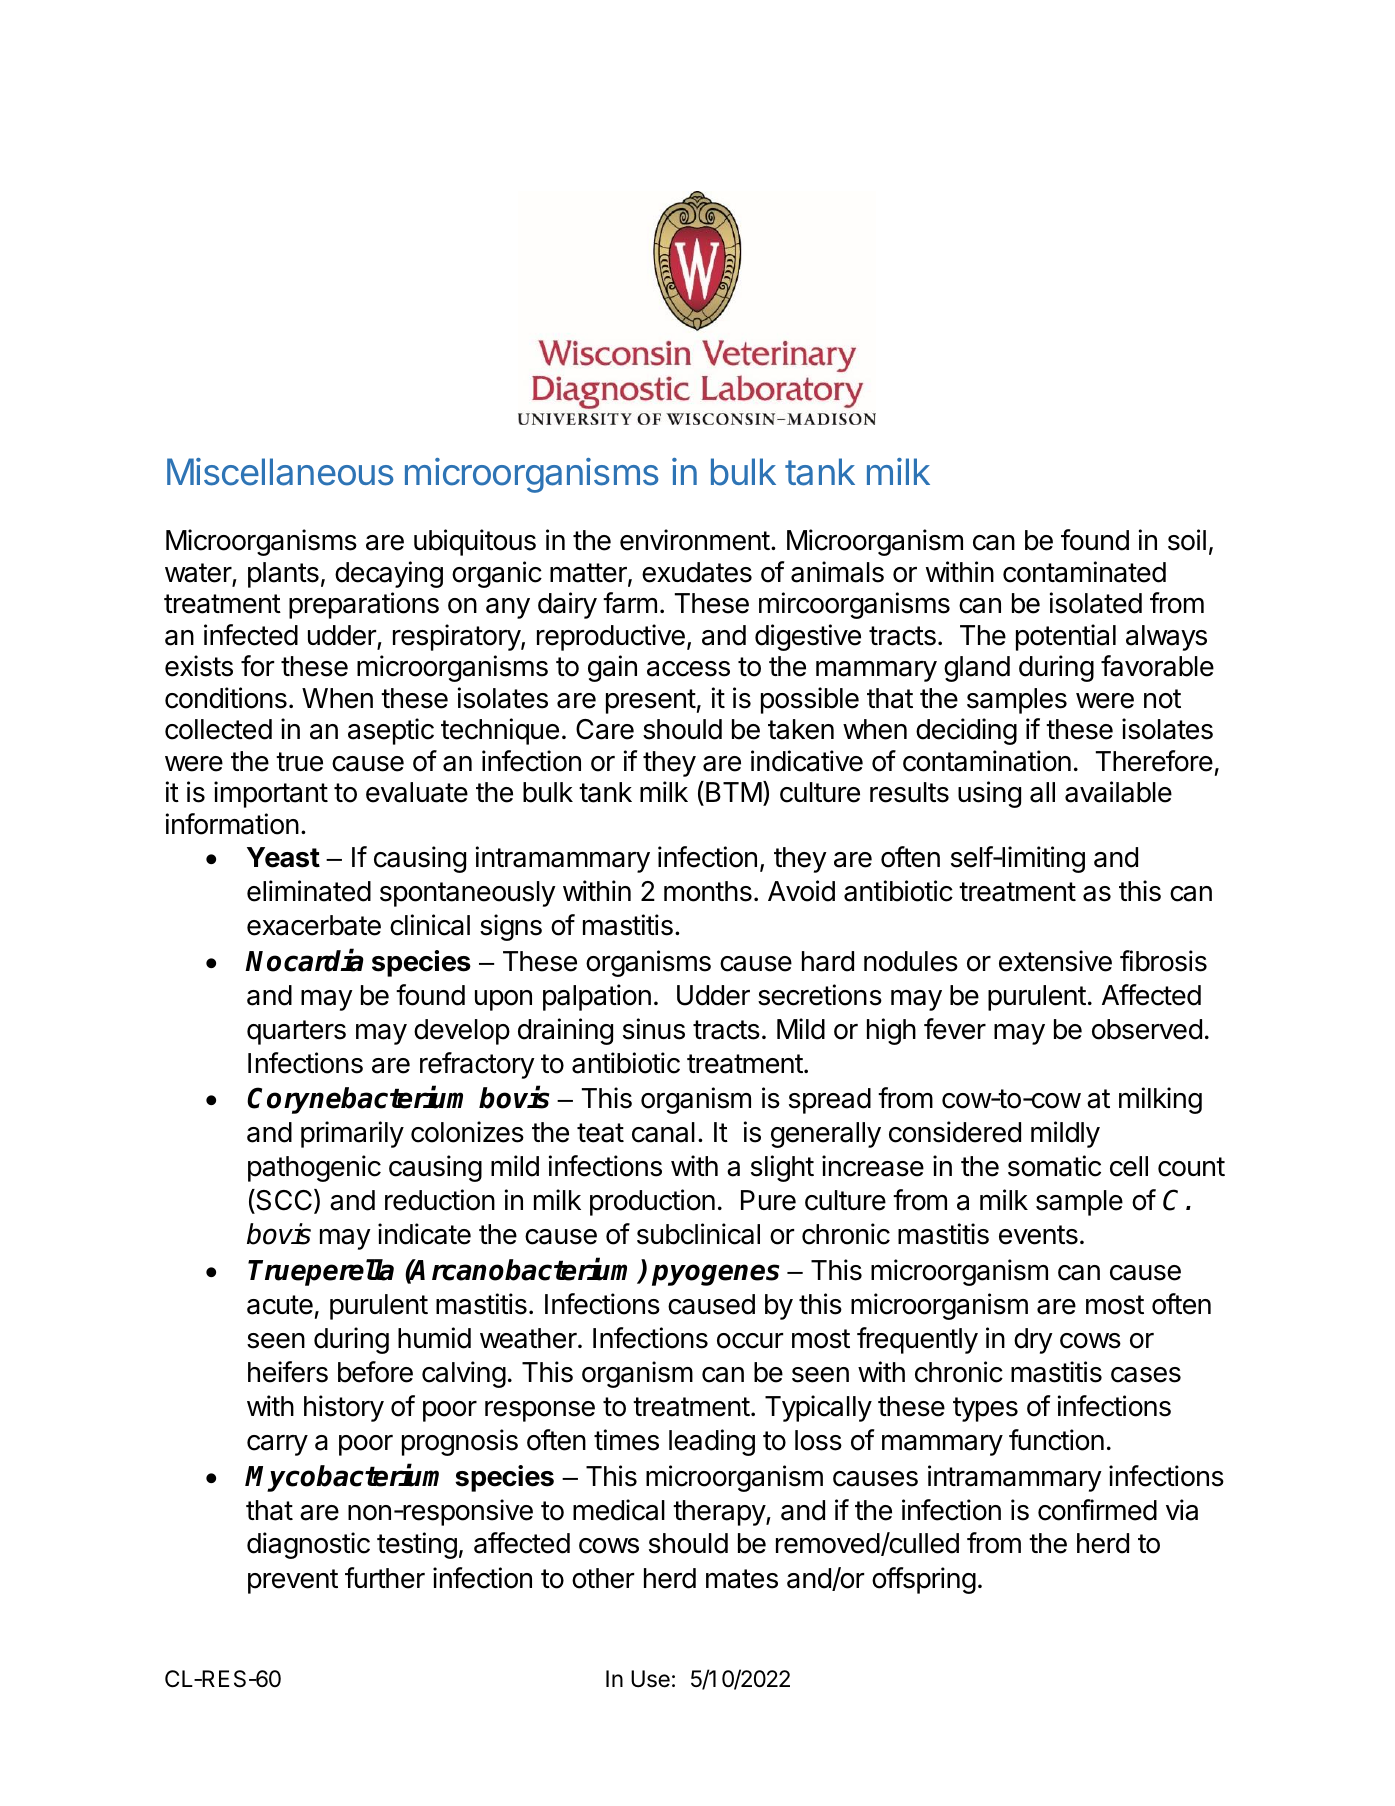  I want to click on plants, so click(283, 575).
